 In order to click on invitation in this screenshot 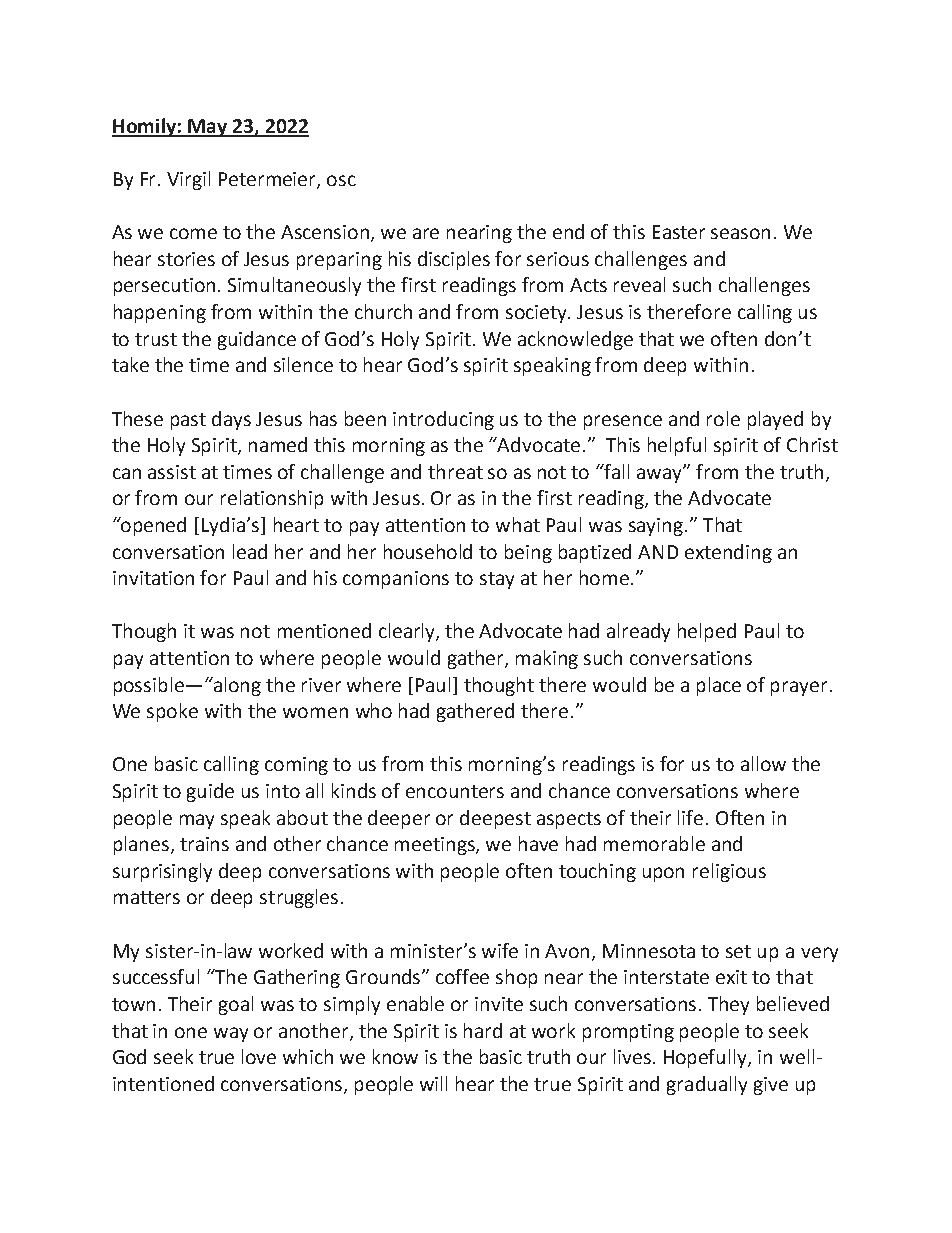, I will do `click(153, 578)`.
